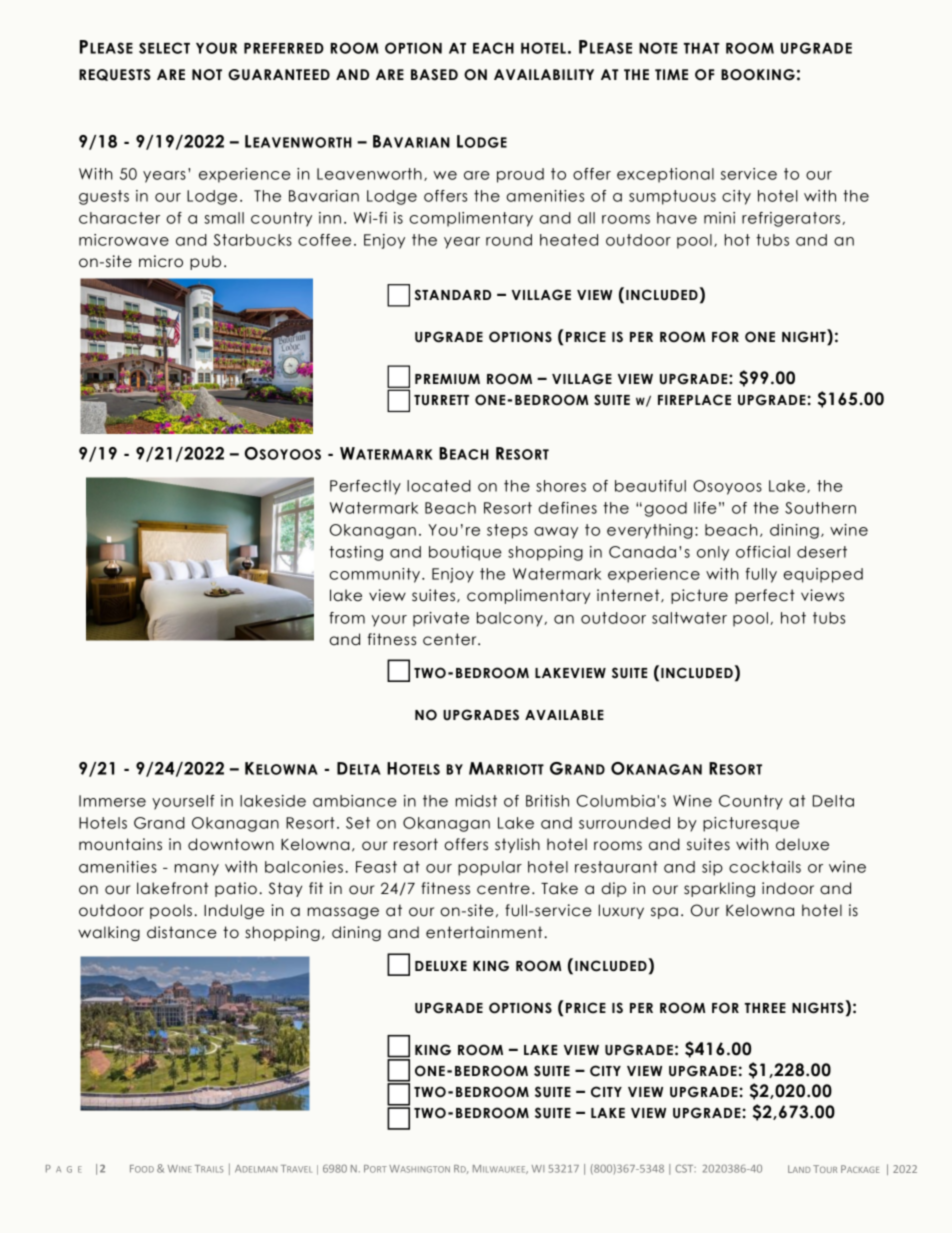 This screenshot has width=952, height=1233. I want to click on life, so click(705, 508).
